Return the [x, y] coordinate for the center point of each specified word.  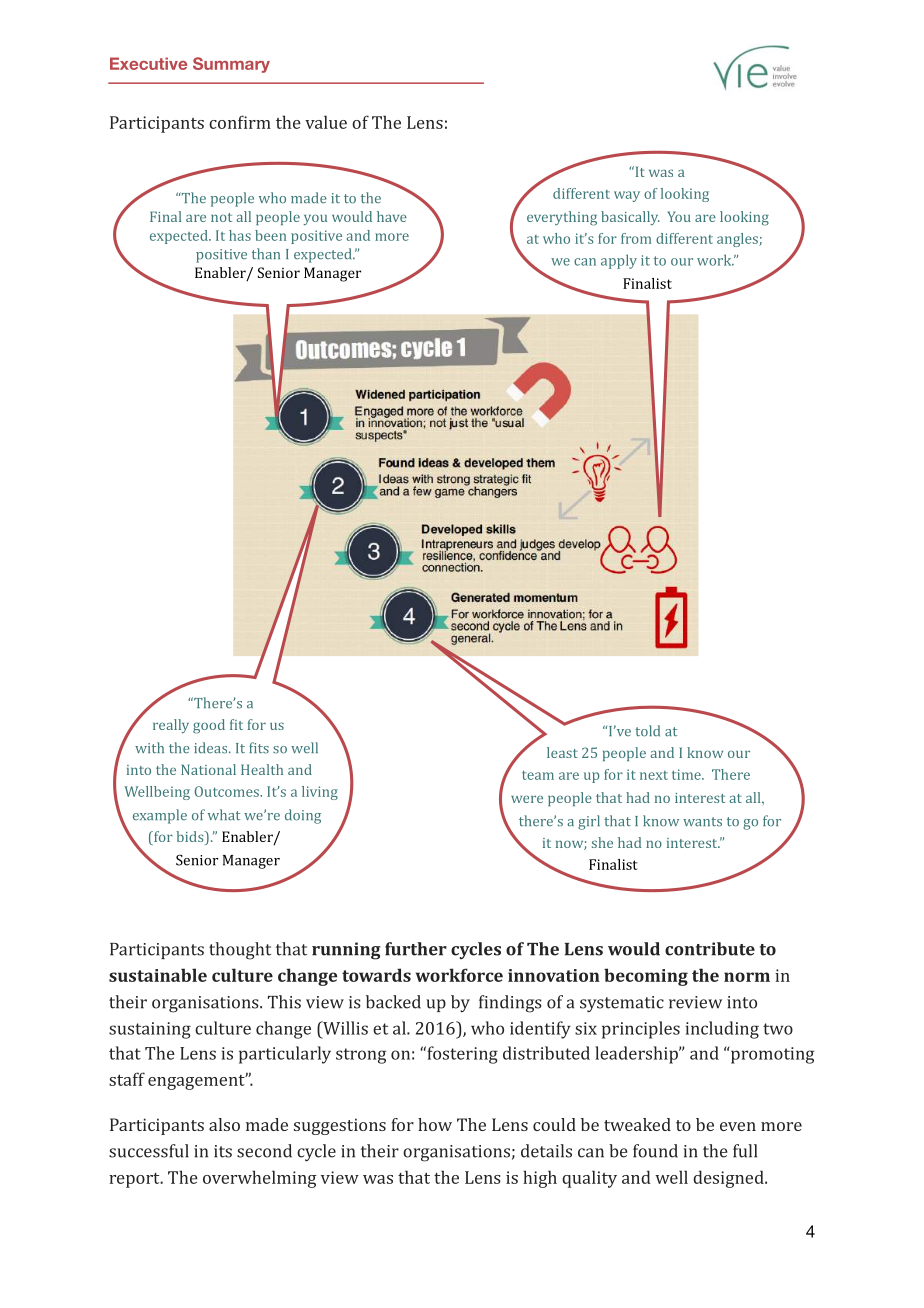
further [416, 949]
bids [191, 836]
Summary [231, 65]
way [627, 196]
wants [702, 822]
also [224, 1124]
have [392, 216]
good [209, 726]
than [266, 254]
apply [619, 261]
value [326, 122]
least [562, 752]
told [647, 731]
